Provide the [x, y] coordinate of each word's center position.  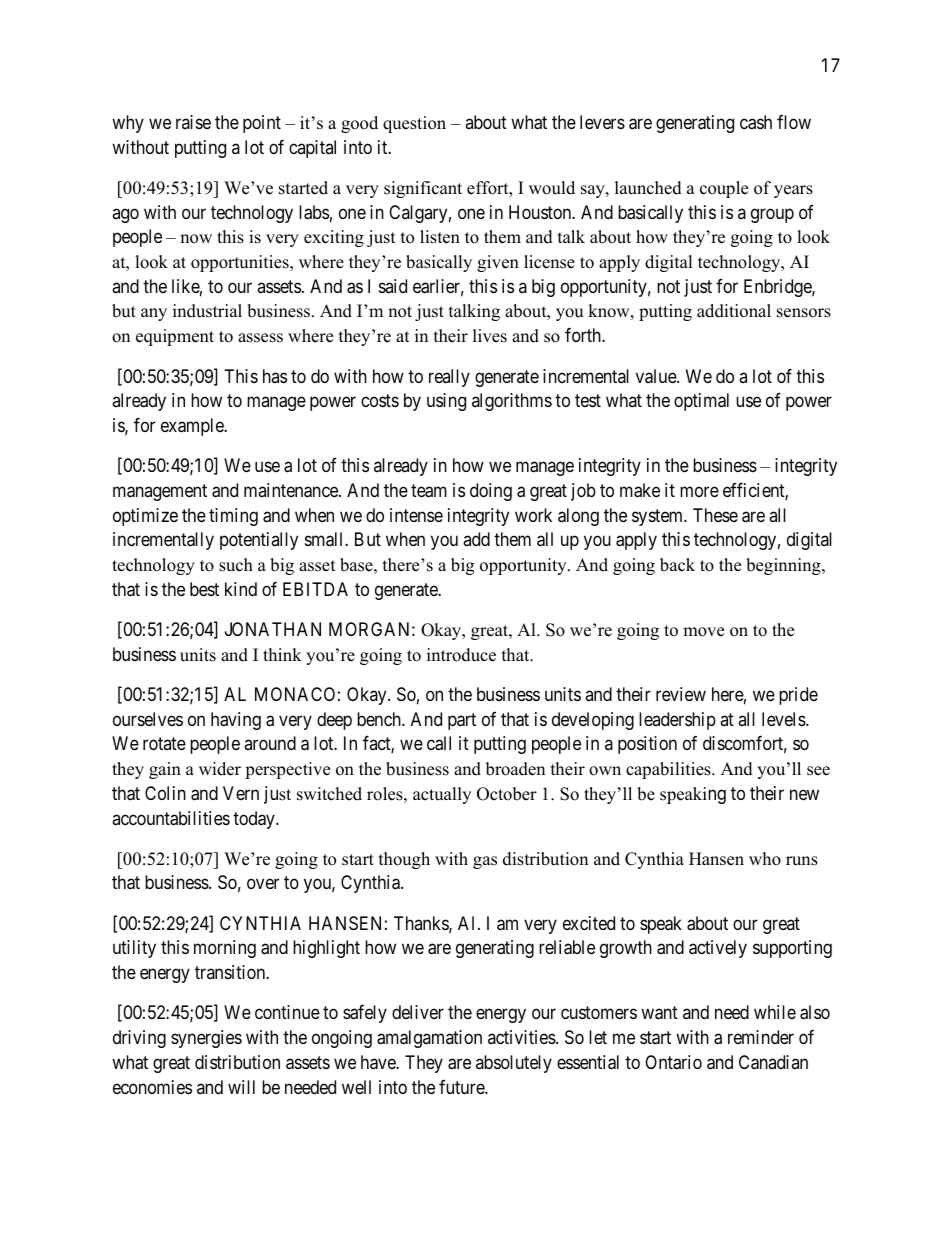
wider [220, 769]
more [699, 491]
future [462, 1087]
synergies [206, 1039]
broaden [515, 769]
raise [193, 122]
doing [491, 492]
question [414, 124]
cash [756, 122]
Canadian [773, 1062]
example [193, 427]
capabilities [669, 770]
